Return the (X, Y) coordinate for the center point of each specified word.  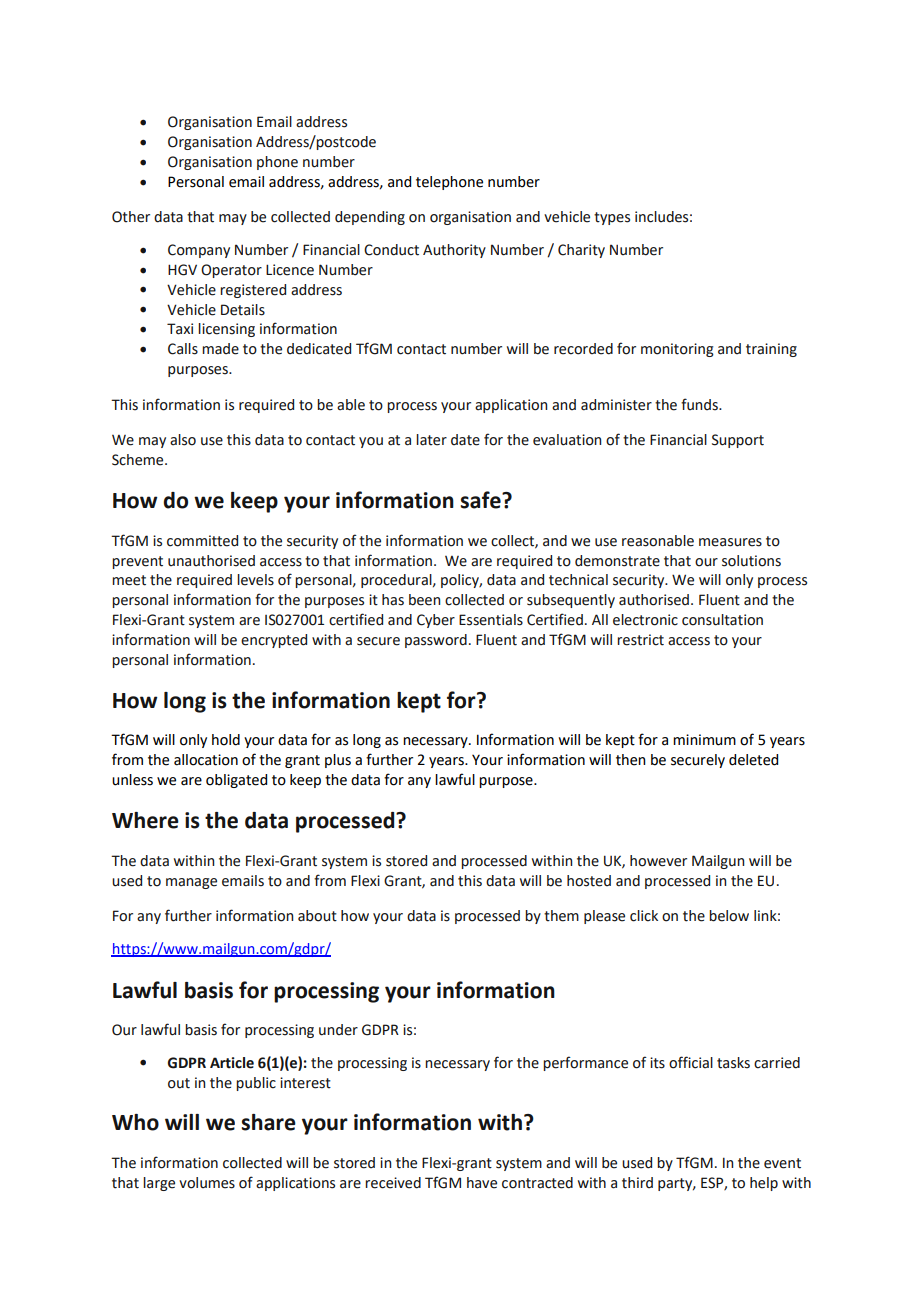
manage (191, 883)
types (612, 218)
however (658, 861)
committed (202, 541)
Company (199, 251)
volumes (207, 1183)
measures (730, 542)
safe (481, 500)
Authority (454, 251)
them (561, 916)
